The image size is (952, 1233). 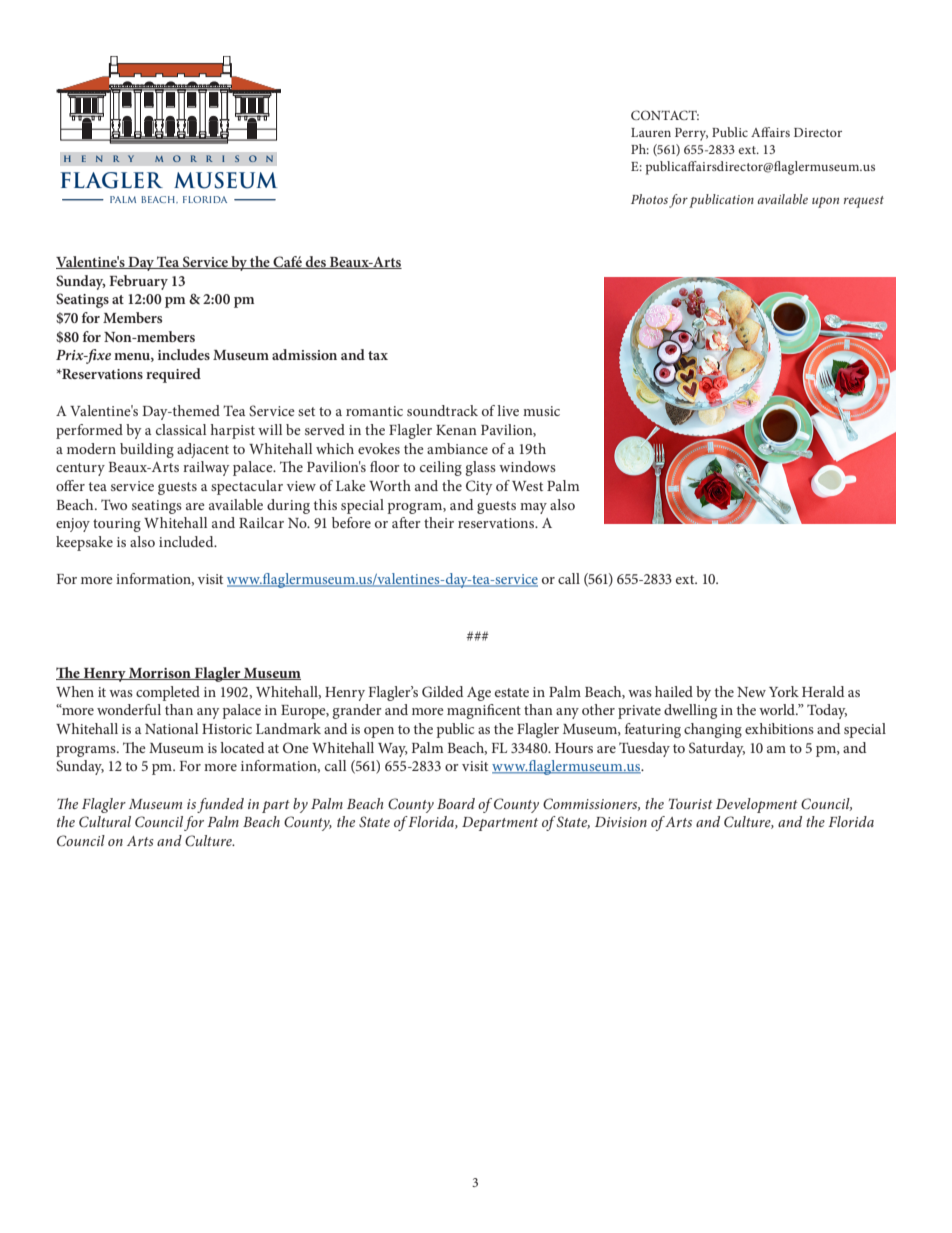 I want to click on required, so click(x=173, y=375).
